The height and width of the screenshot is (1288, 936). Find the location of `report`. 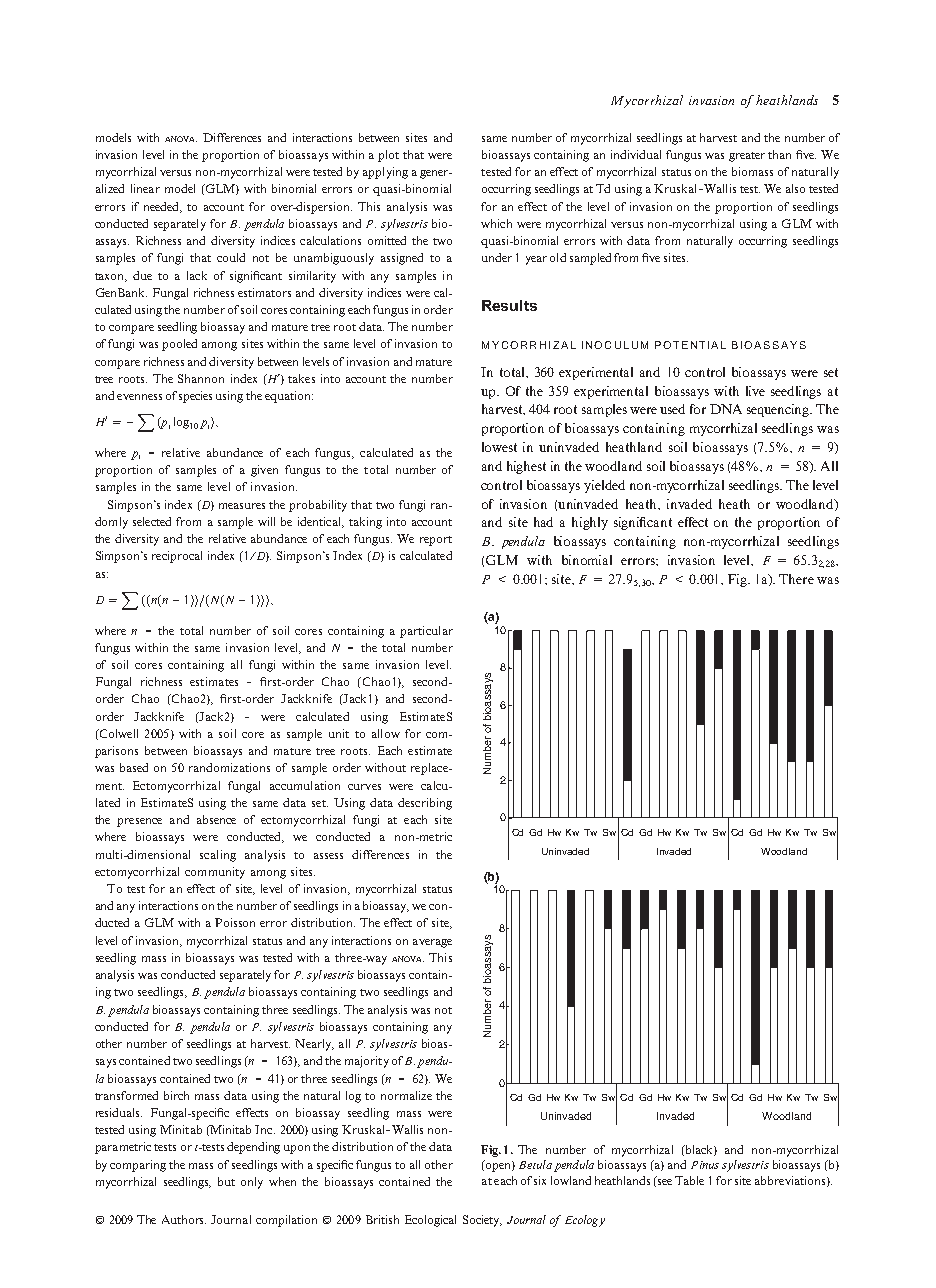

report is located at coordinates (436, 541).
